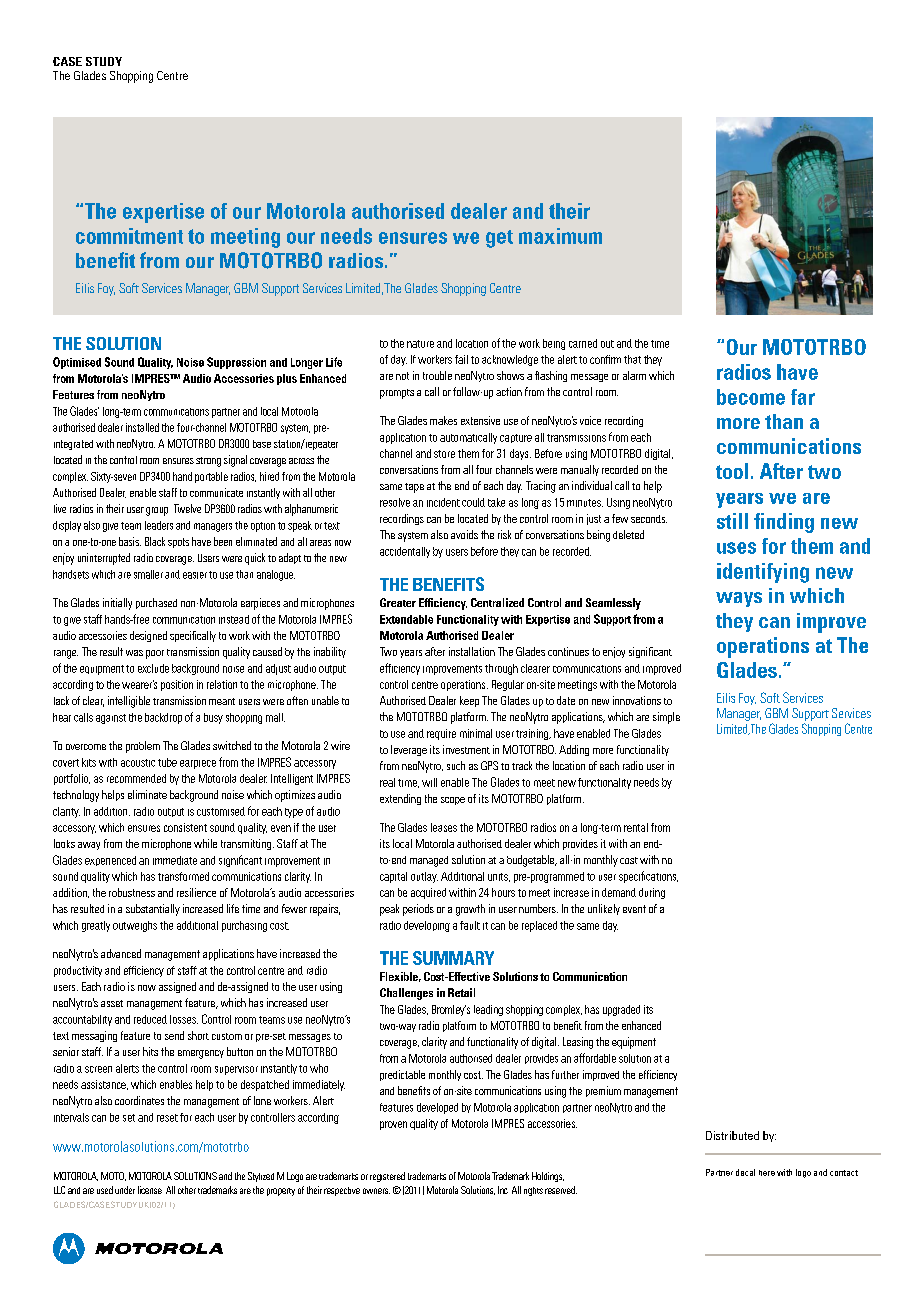 The width and height of the document is (924, 1308). I want to click on license, so click(150, 1190).
